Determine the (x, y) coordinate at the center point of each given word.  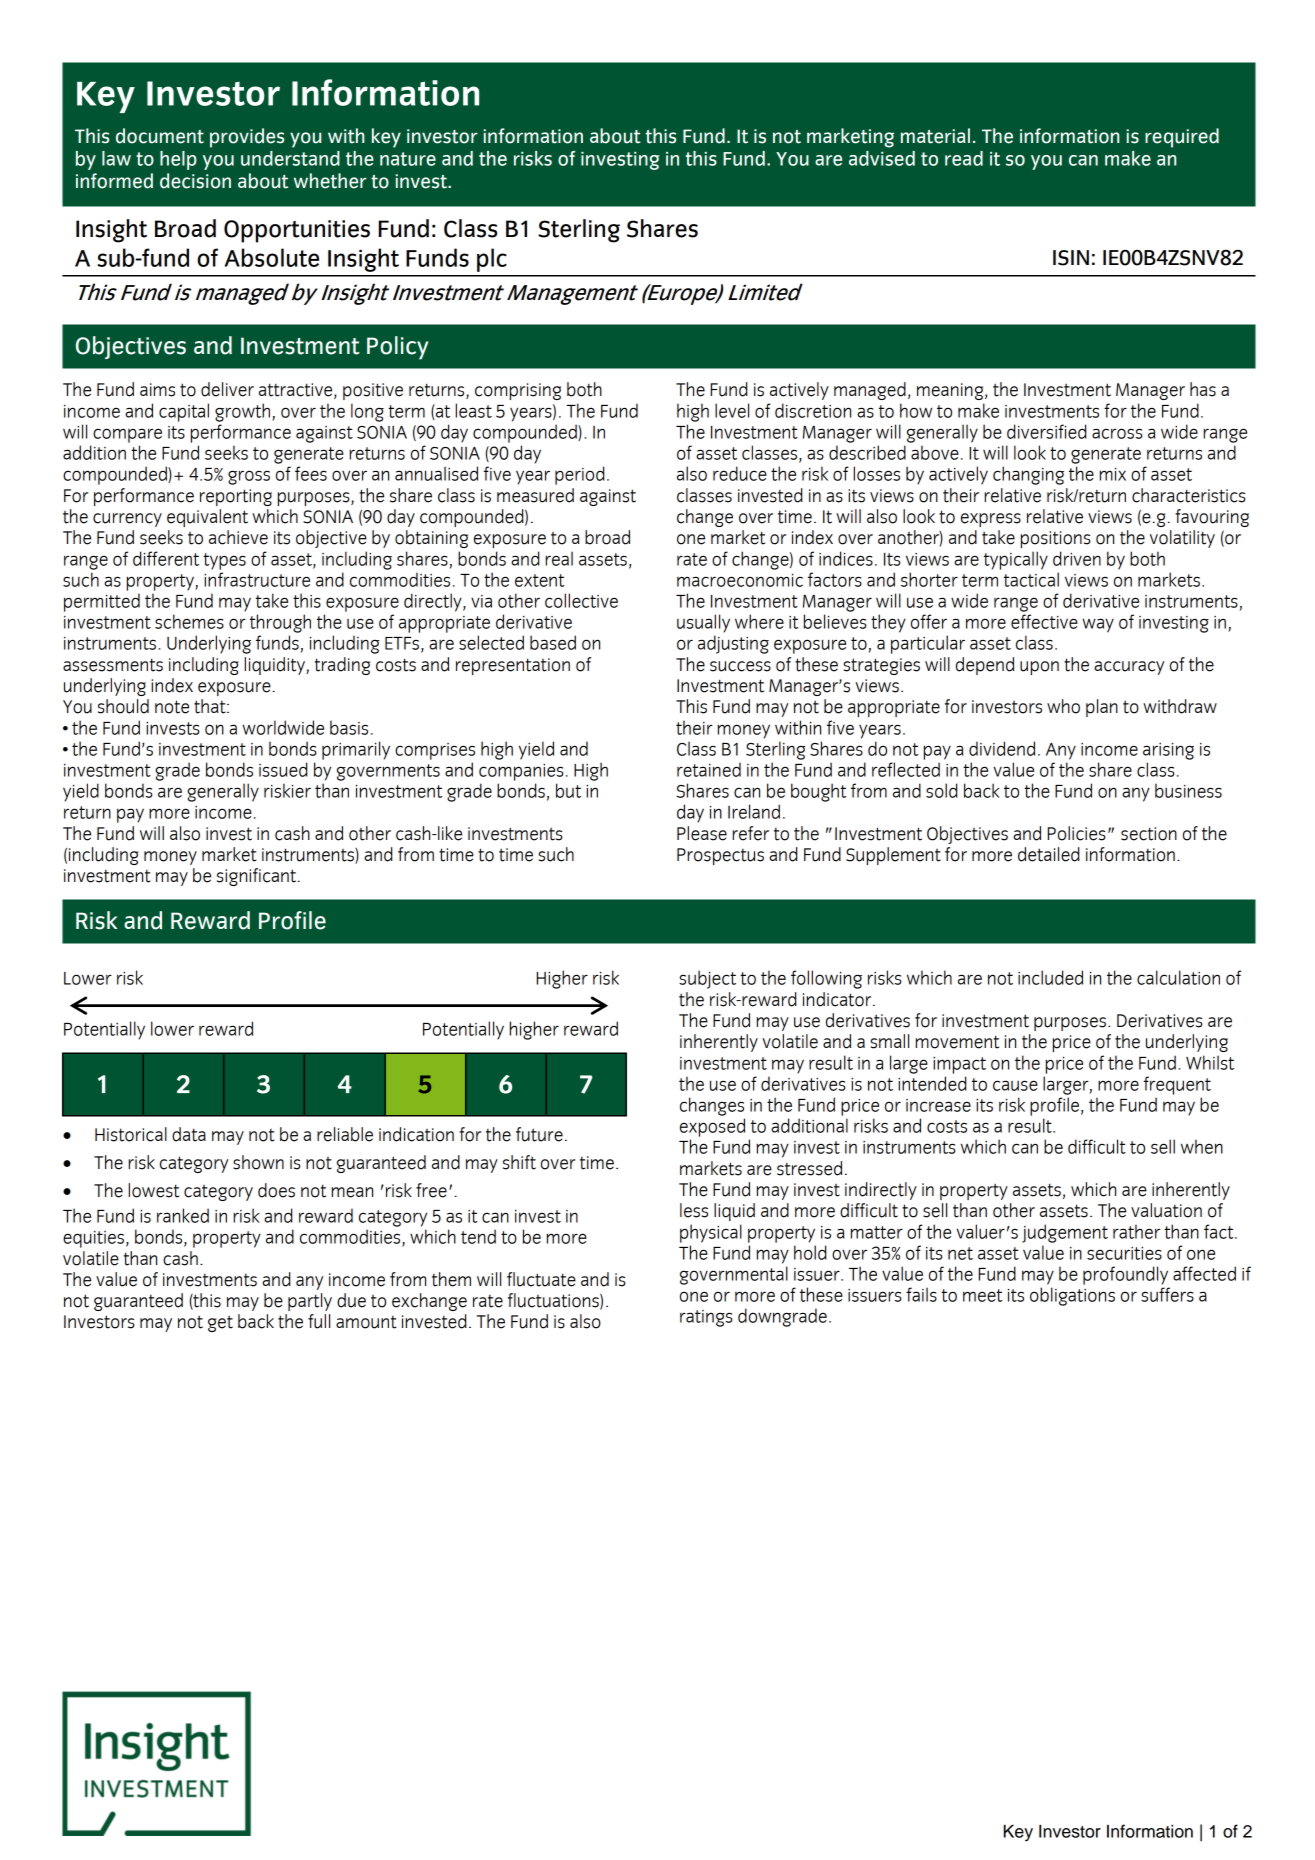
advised (882, 158)
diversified (1047, 431)
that (211, 706)
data (189, 1134)
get (220, 1323)
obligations (1072, 1296)
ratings (706, 1318)
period (580, 475)
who (1063, 706)
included (1050, 977)
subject (707, 979)
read (964, 158)
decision (195, 181)
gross (249, 477)
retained (709, 769)
